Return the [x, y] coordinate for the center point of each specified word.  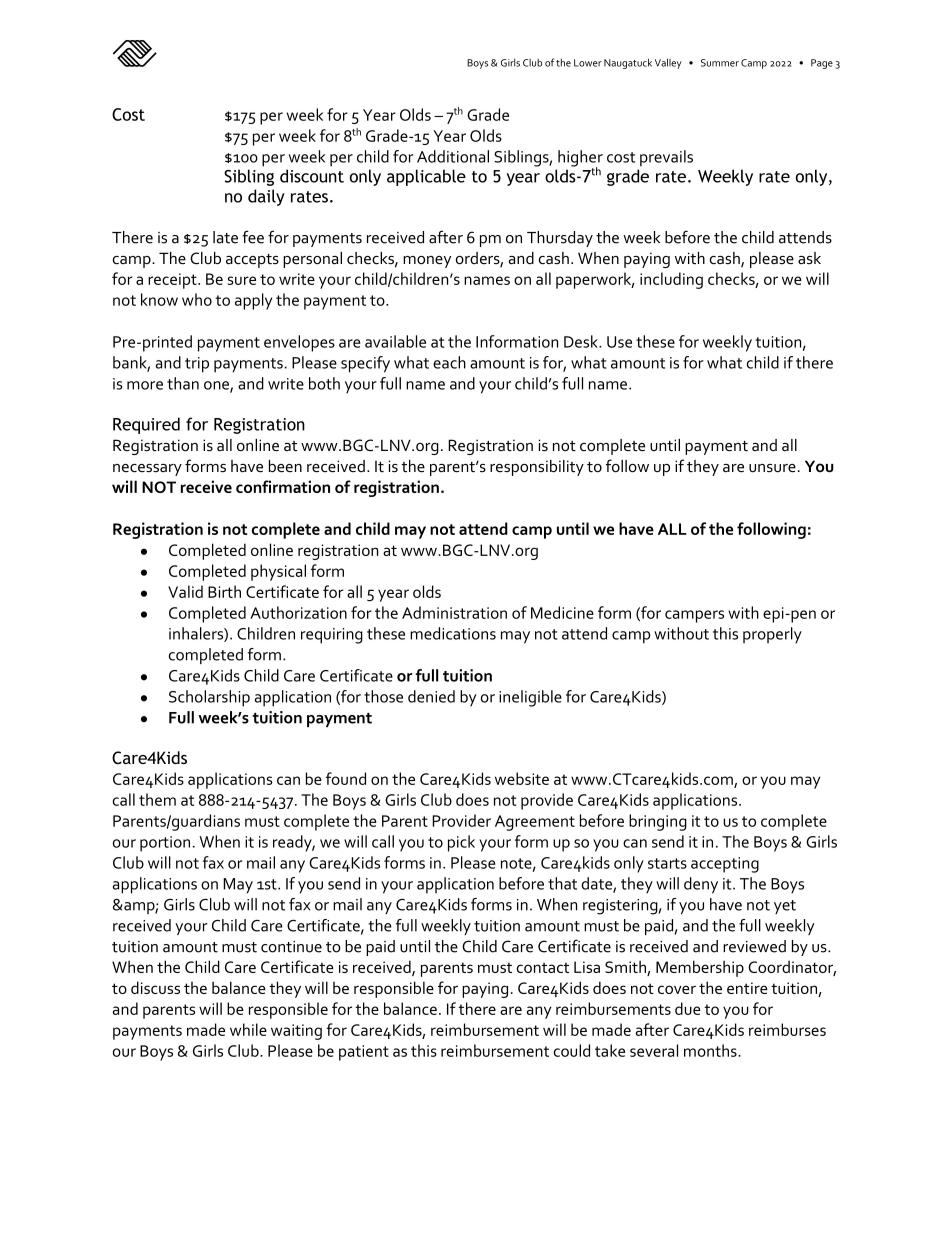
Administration [454, 612]
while [248, 1029]
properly [772, 635]
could [572, 1050]
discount [312, 176]
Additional [453, 156]
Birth [224, 591]
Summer [720, 63]
